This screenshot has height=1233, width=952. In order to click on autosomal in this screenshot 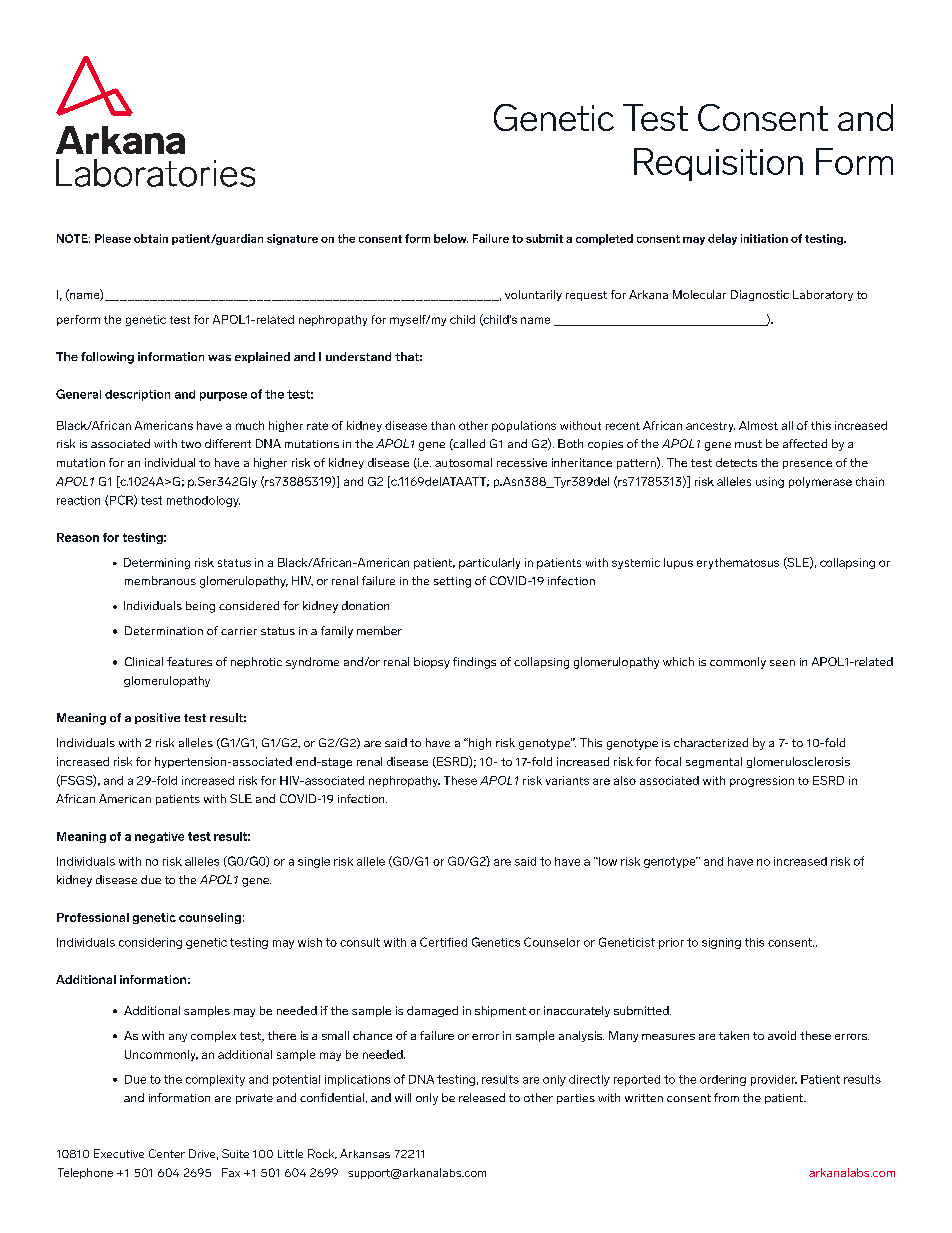, I will do `click(463, 462)`.
